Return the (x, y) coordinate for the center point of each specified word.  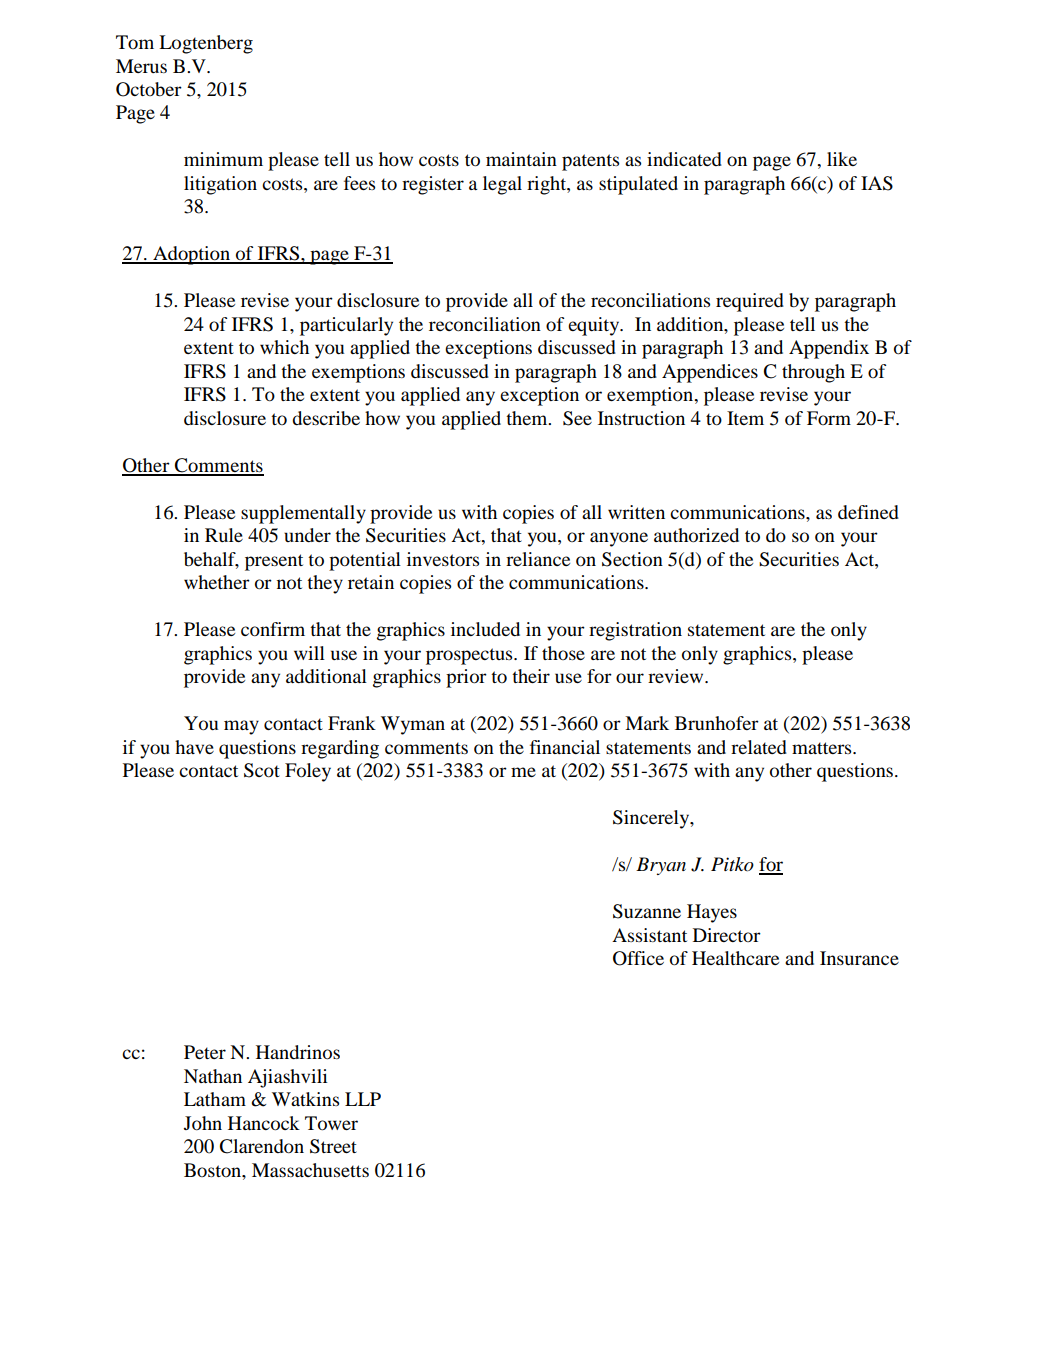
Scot (262, 770)
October (149, 89)
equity (595, 326)
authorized (696, 535)
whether (217, 582)
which (284, 347)
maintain (521, 159)
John (203, 1123)
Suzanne (647, 911)
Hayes (712, 913)
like (842, 159)
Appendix (829, 349)
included (485, 629)
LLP (363, 1099)
